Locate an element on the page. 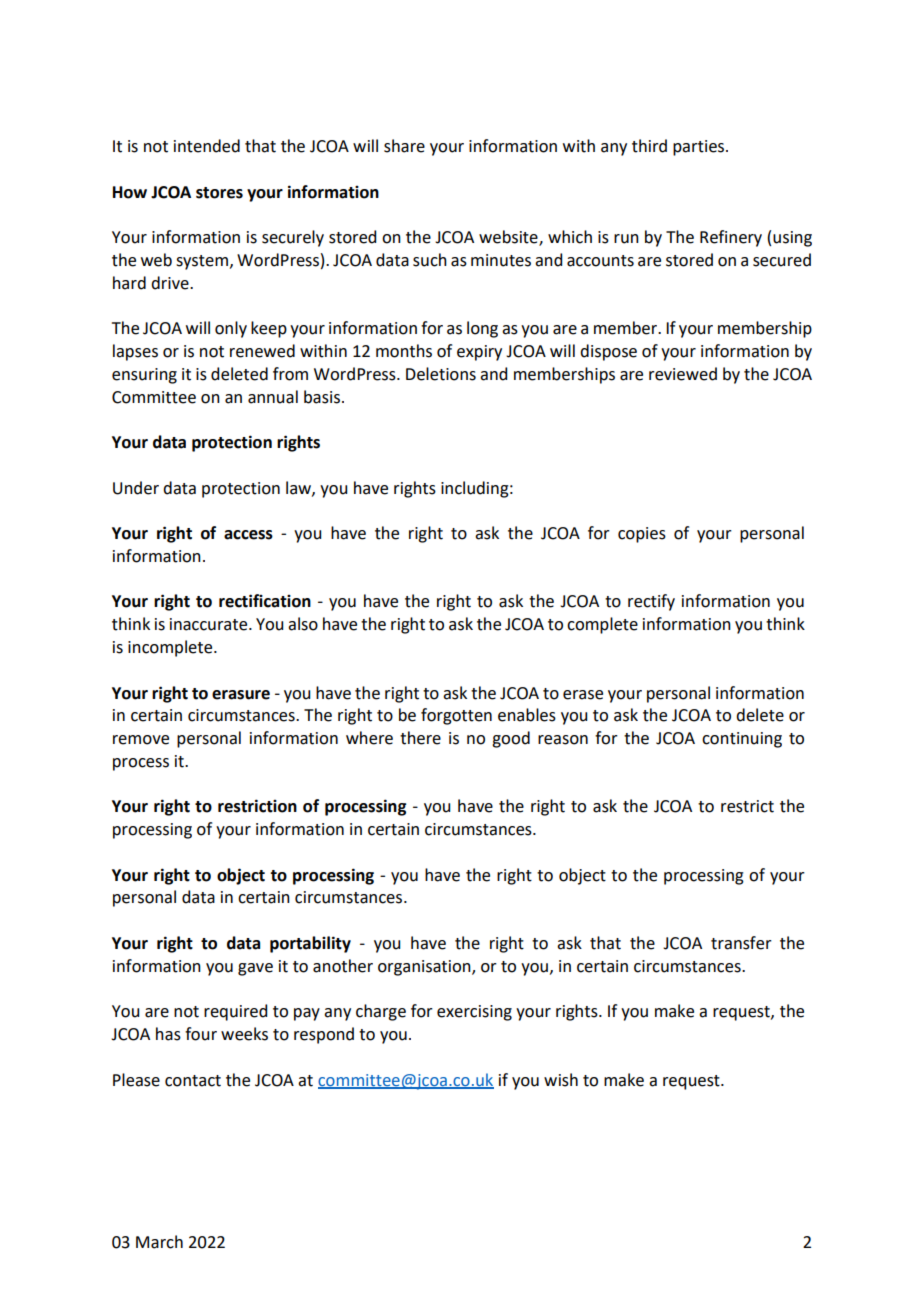 This image has width=924, height=1308. stores is located at coordinates (219, 193).
